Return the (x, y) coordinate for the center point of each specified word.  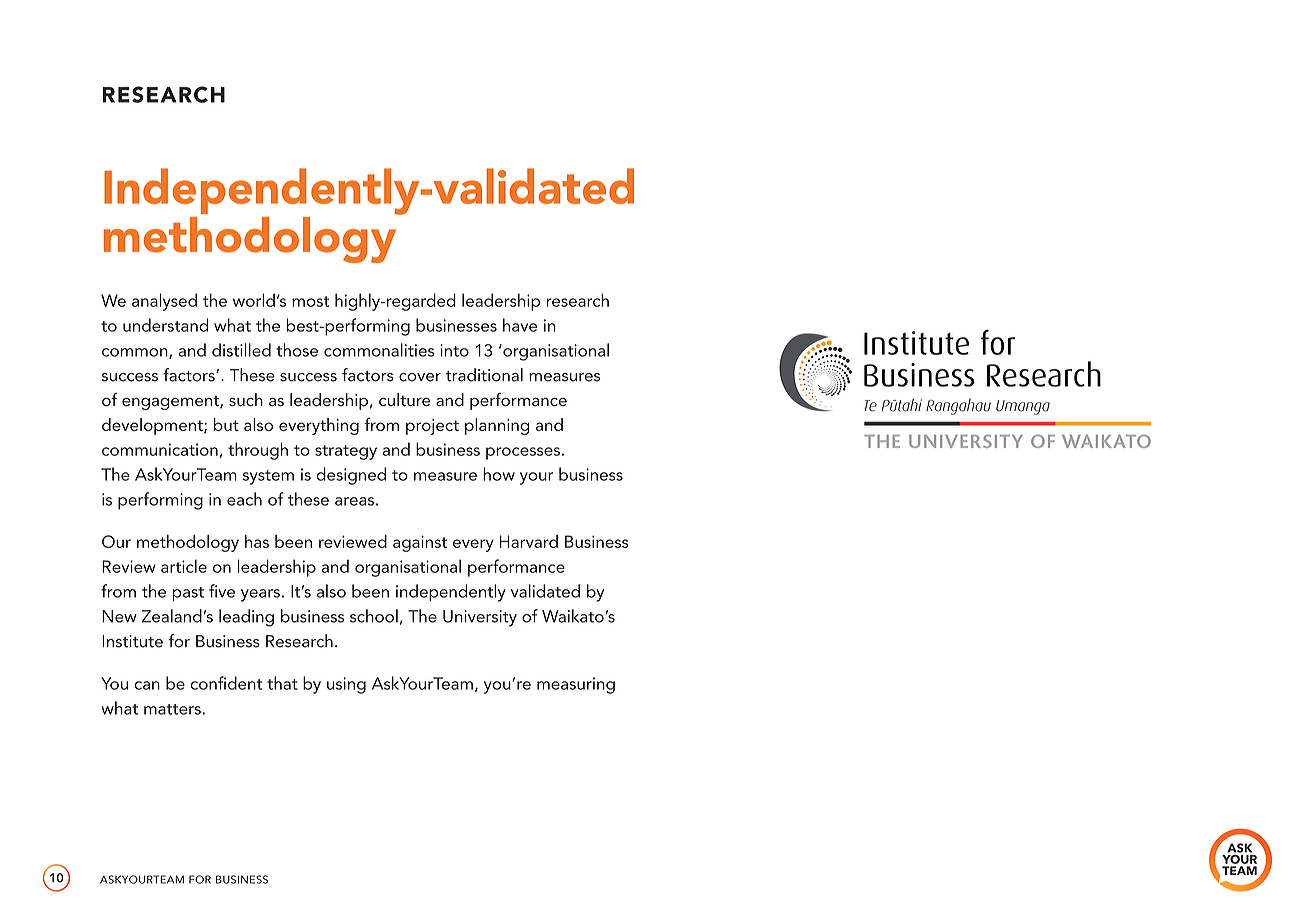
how (499, 474)
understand (165, 325)
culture (405, 400)
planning (497, 426)
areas (354, 501)
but (226, 424)
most (310, 301)
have (520, 325)
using (346, 685)
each (244, 499)
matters (173, 709)
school (374, 616)
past (188, 594)
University (480, 618)
